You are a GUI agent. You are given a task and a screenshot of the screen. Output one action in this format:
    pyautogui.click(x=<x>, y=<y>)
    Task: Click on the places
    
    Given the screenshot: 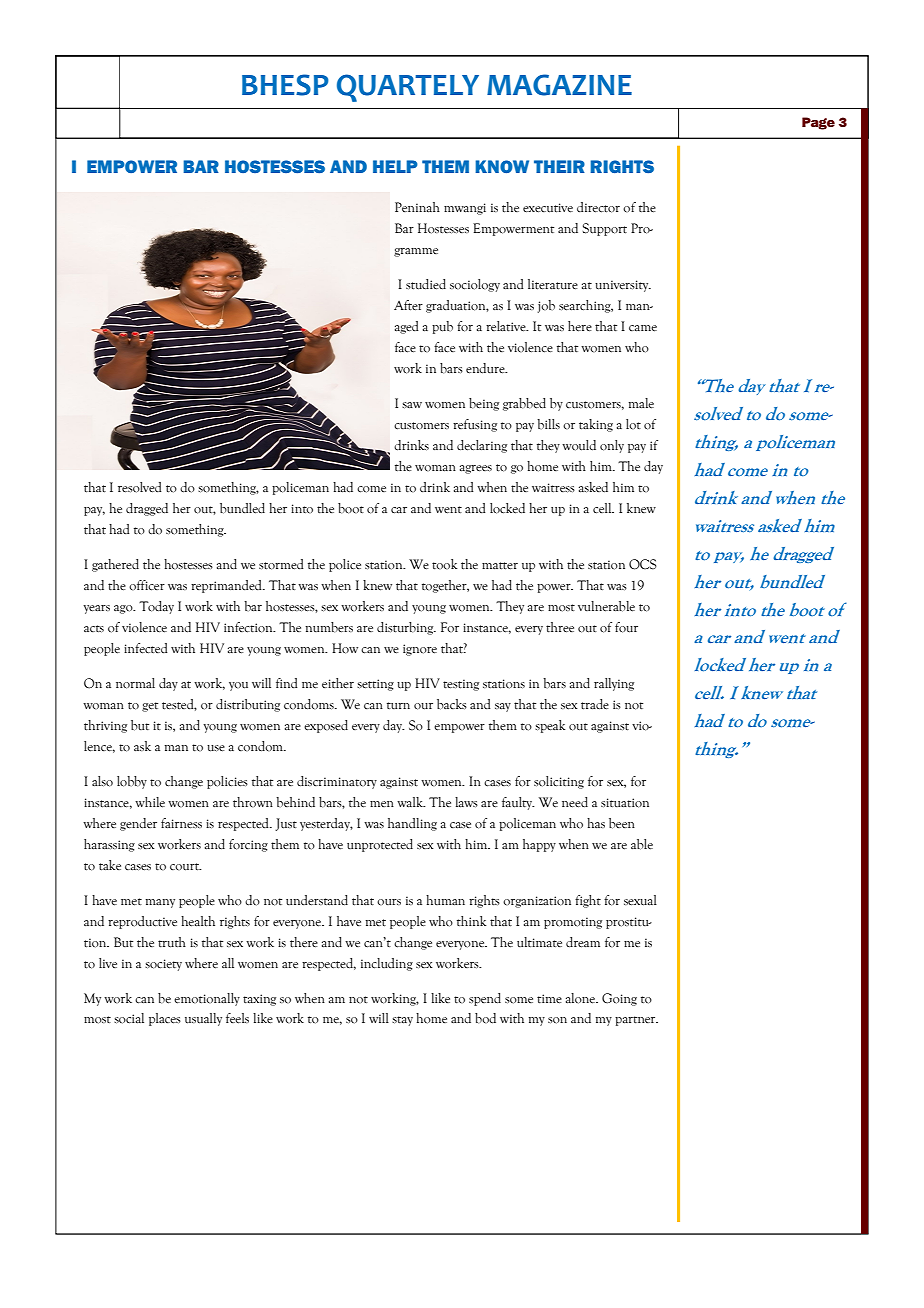 What is the action you would take?
    pyautogui.click(x=165, y=1019)
